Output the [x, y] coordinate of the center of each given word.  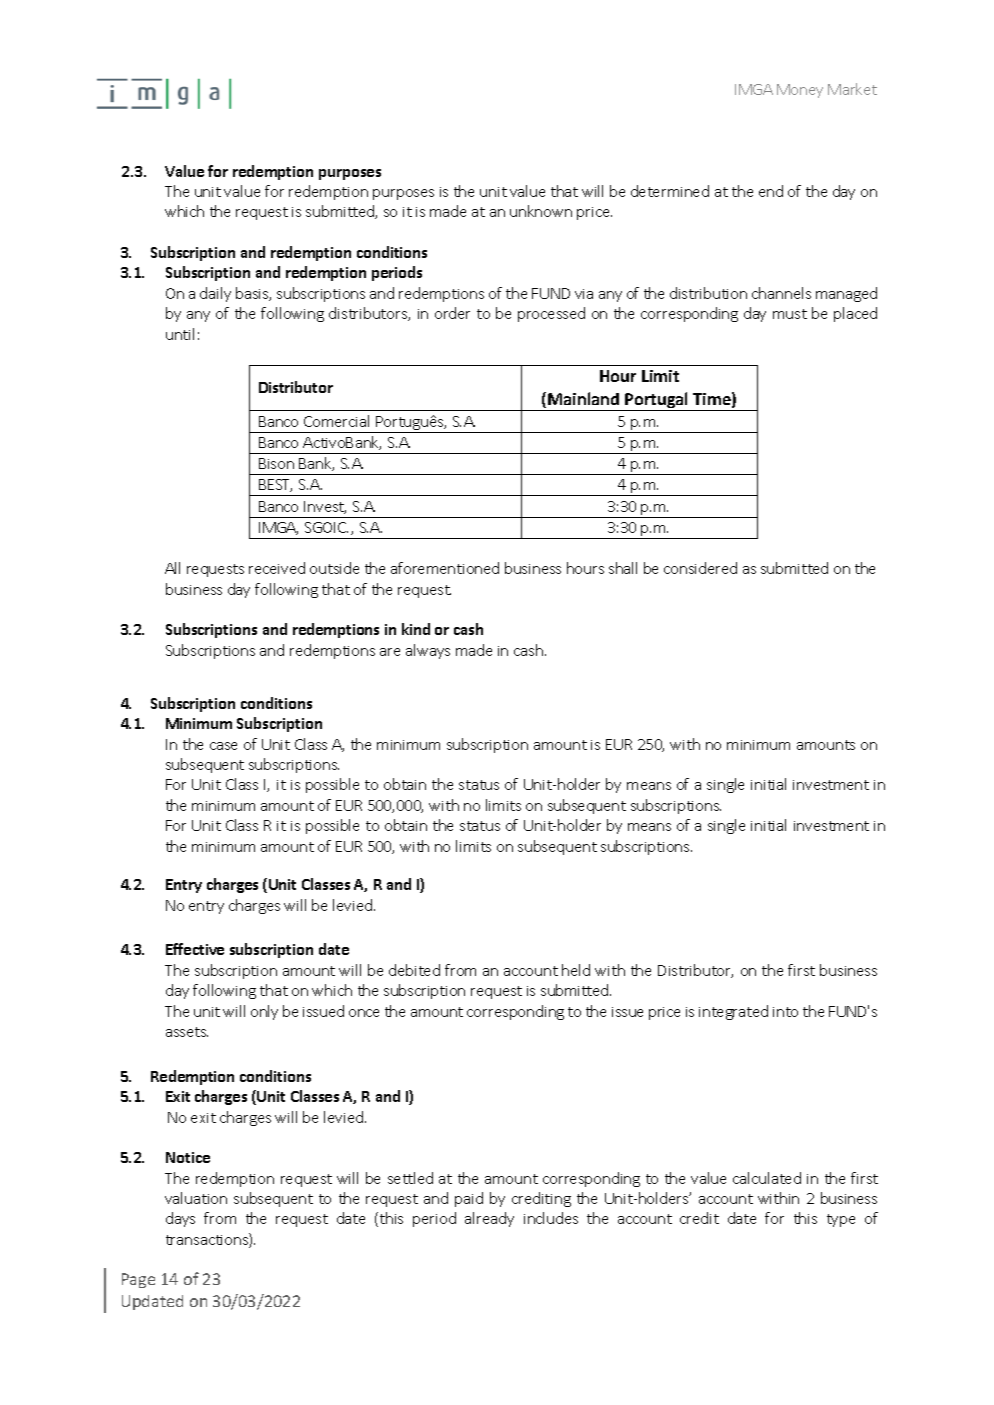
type [841, 1220]
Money [800, 91]
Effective [195, 949]
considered [700, 568]
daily [215, 294]
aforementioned [445, 568]
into [785, 1012]
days [180, 1219]
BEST [275, 485]
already [489, 1219]
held [576, 970]
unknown [541, 211]
